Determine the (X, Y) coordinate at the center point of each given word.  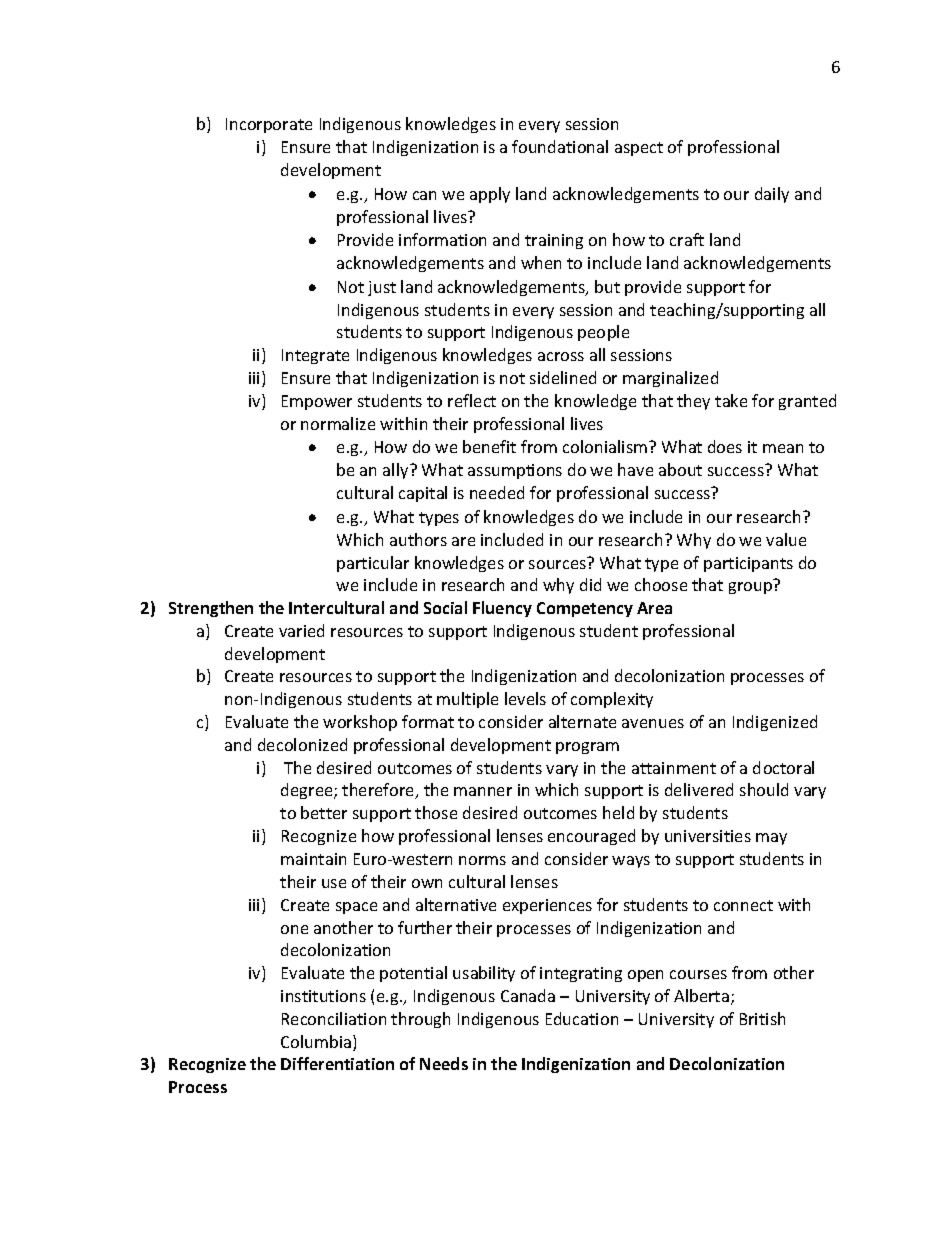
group (750, 588)
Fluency (502, 609)
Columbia (317, 1043)
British (762, 1018)
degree (308, 791)
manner (483, 791)
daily (772, 195)
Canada (528, 995)
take (731, 400)
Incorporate (269, 125)
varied (301, 630)
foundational (560, 146)
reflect (472, 400)
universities (708, 836)
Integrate (315, 356)
